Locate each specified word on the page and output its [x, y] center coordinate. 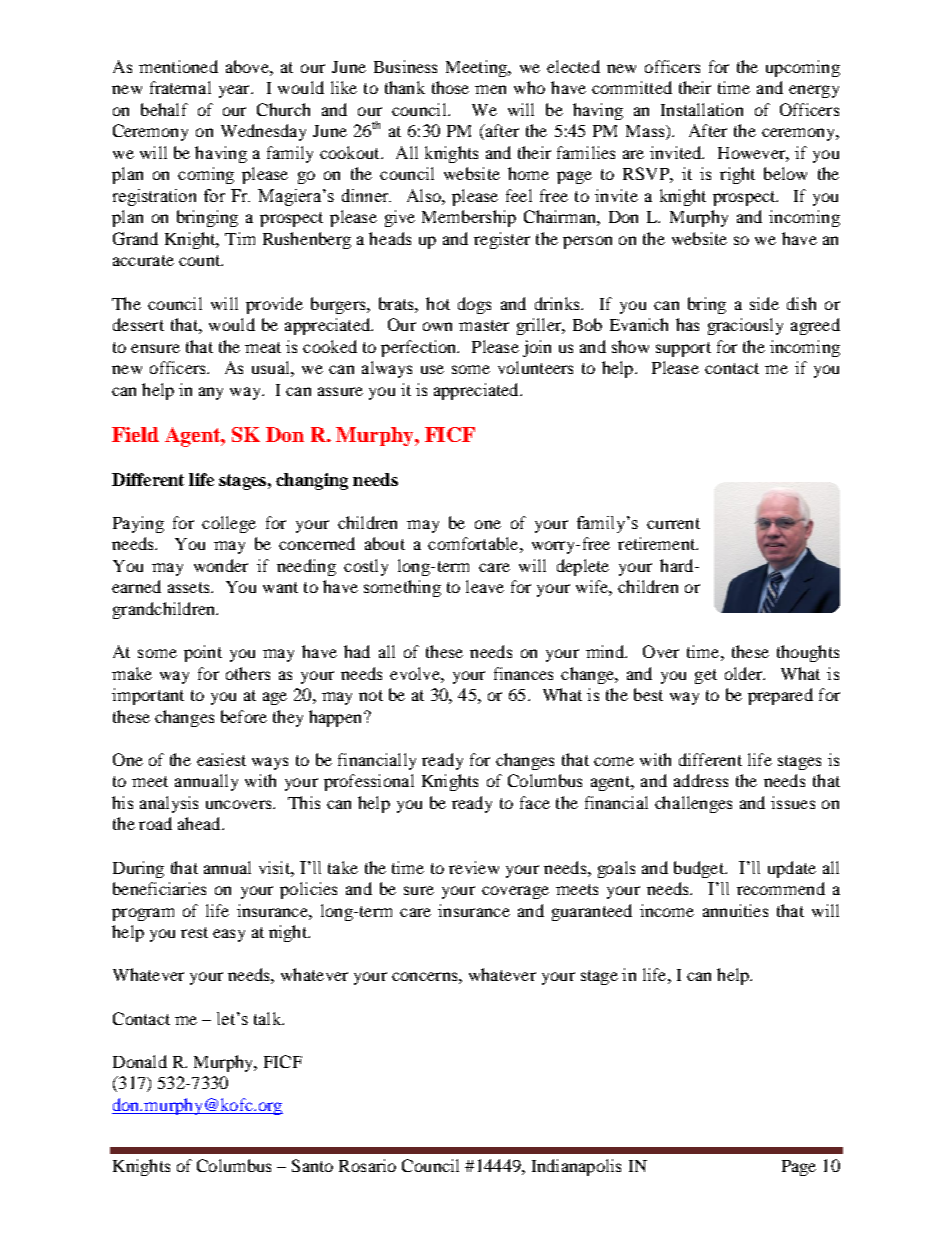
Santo [312, 1165]
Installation [702, 109]
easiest [221, 759]
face [535, 802]
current [673, 523]
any [211, 393]
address [701, 780]
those [450, 87]
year [235, 91]
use [432, 369]
